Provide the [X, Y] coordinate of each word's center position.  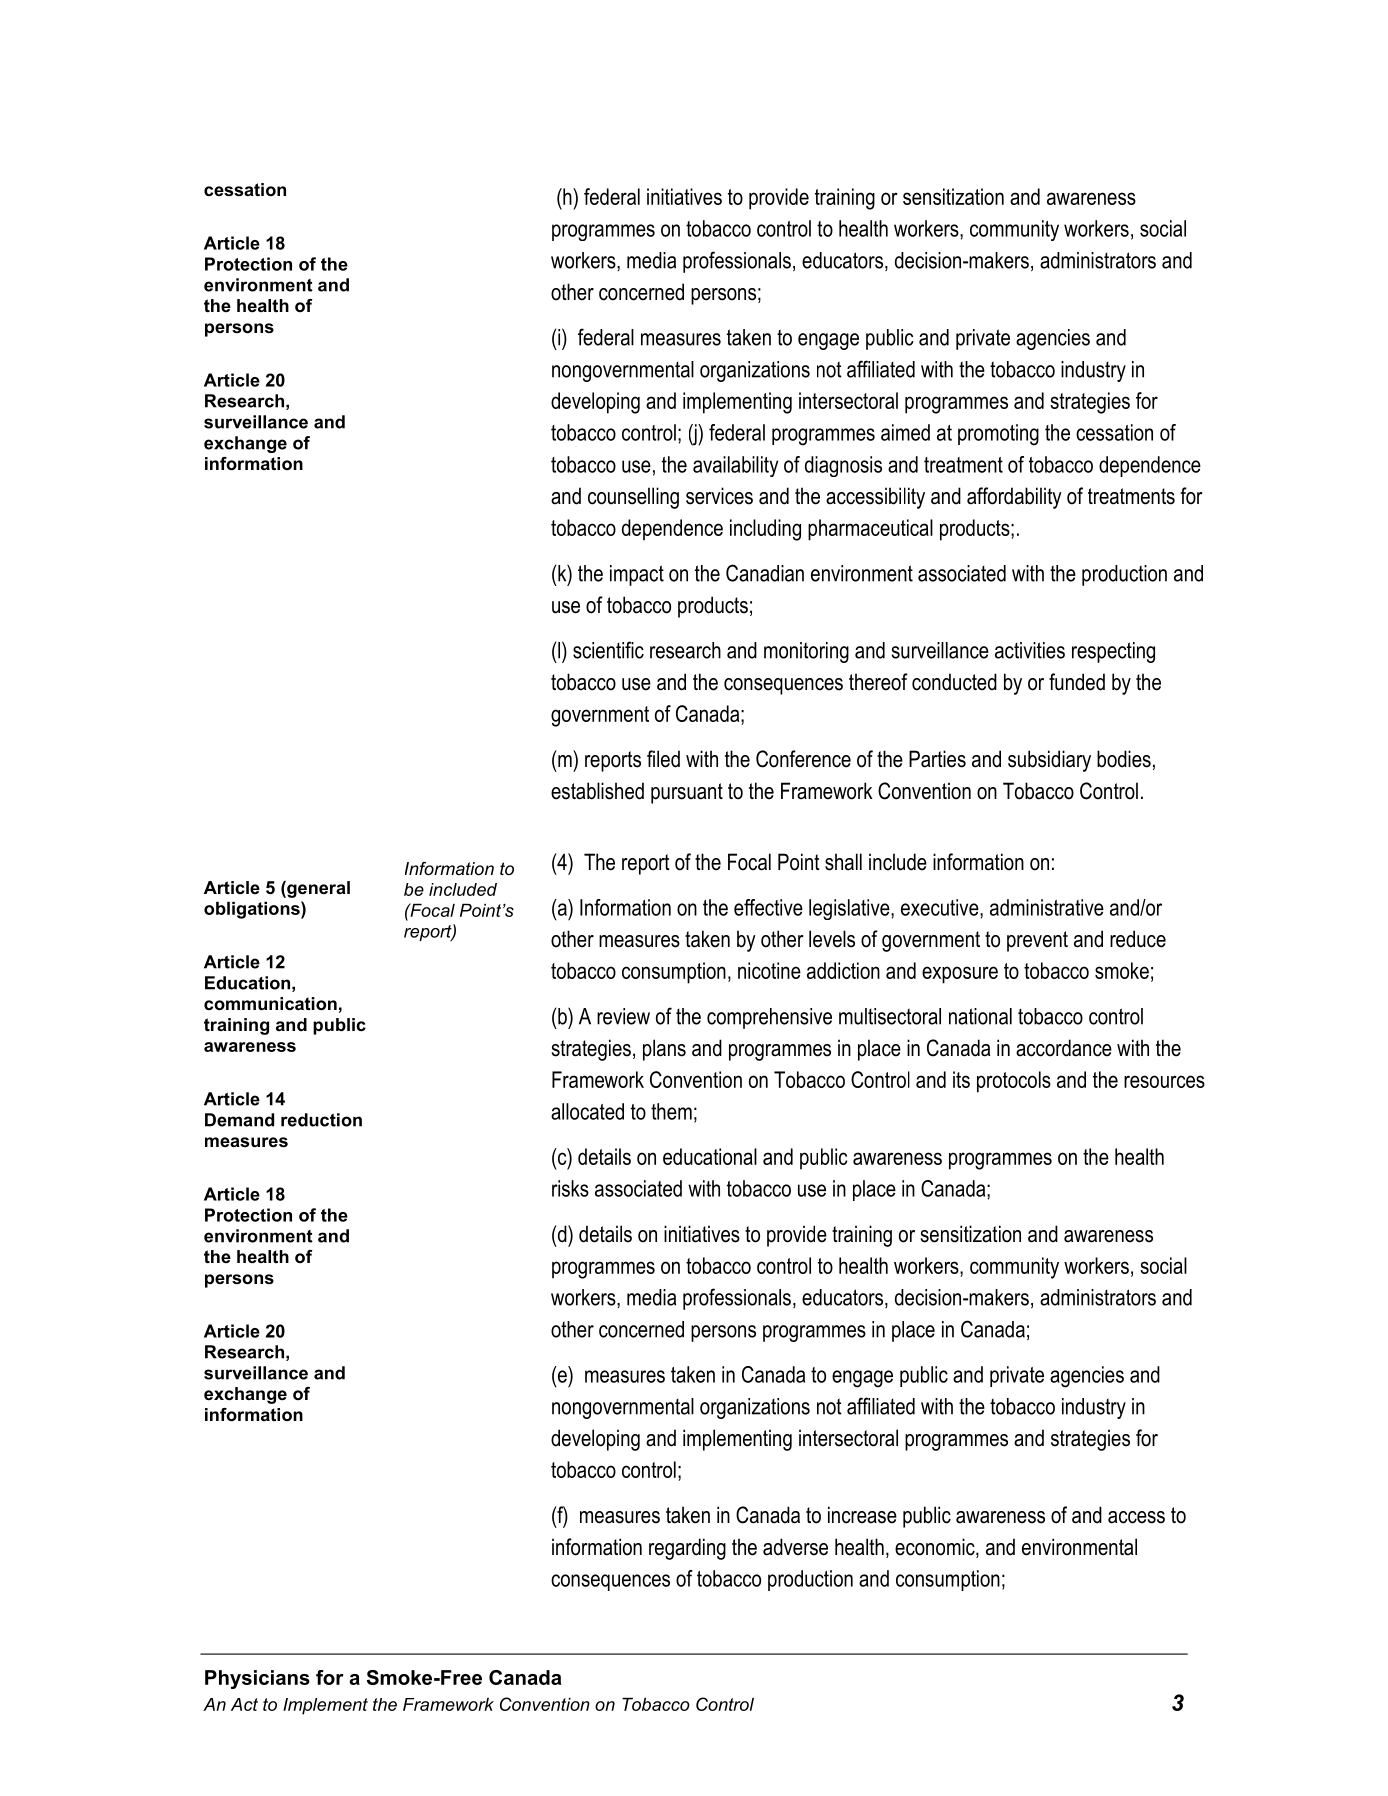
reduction [321, 1120]
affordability [1014, 498]
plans [664, 1050]
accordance [1064, 1048]
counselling [633, 498]
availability [735, 466]
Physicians [257, 1679]
